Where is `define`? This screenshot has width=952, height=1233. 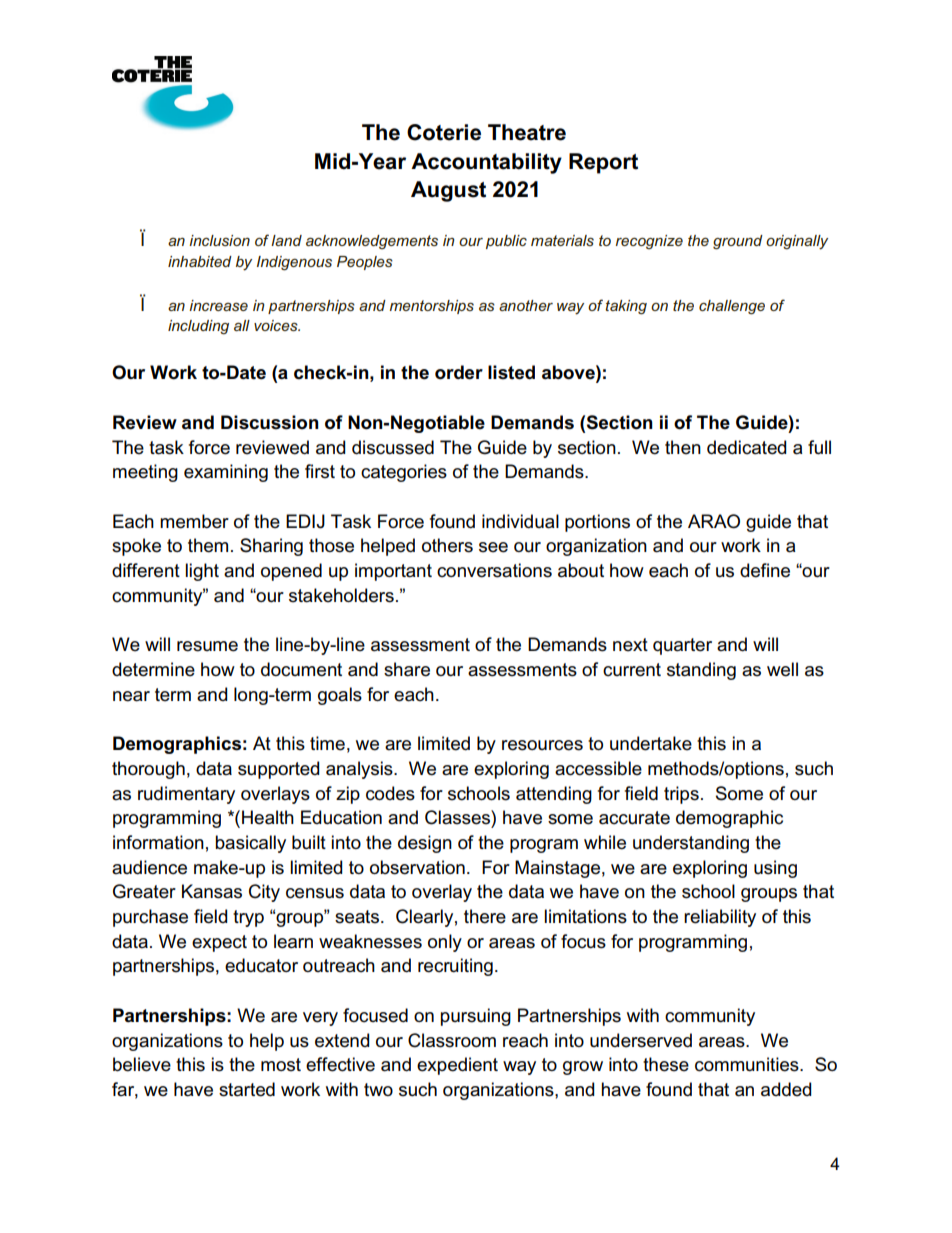 define is located at coordinates (765, 570).
